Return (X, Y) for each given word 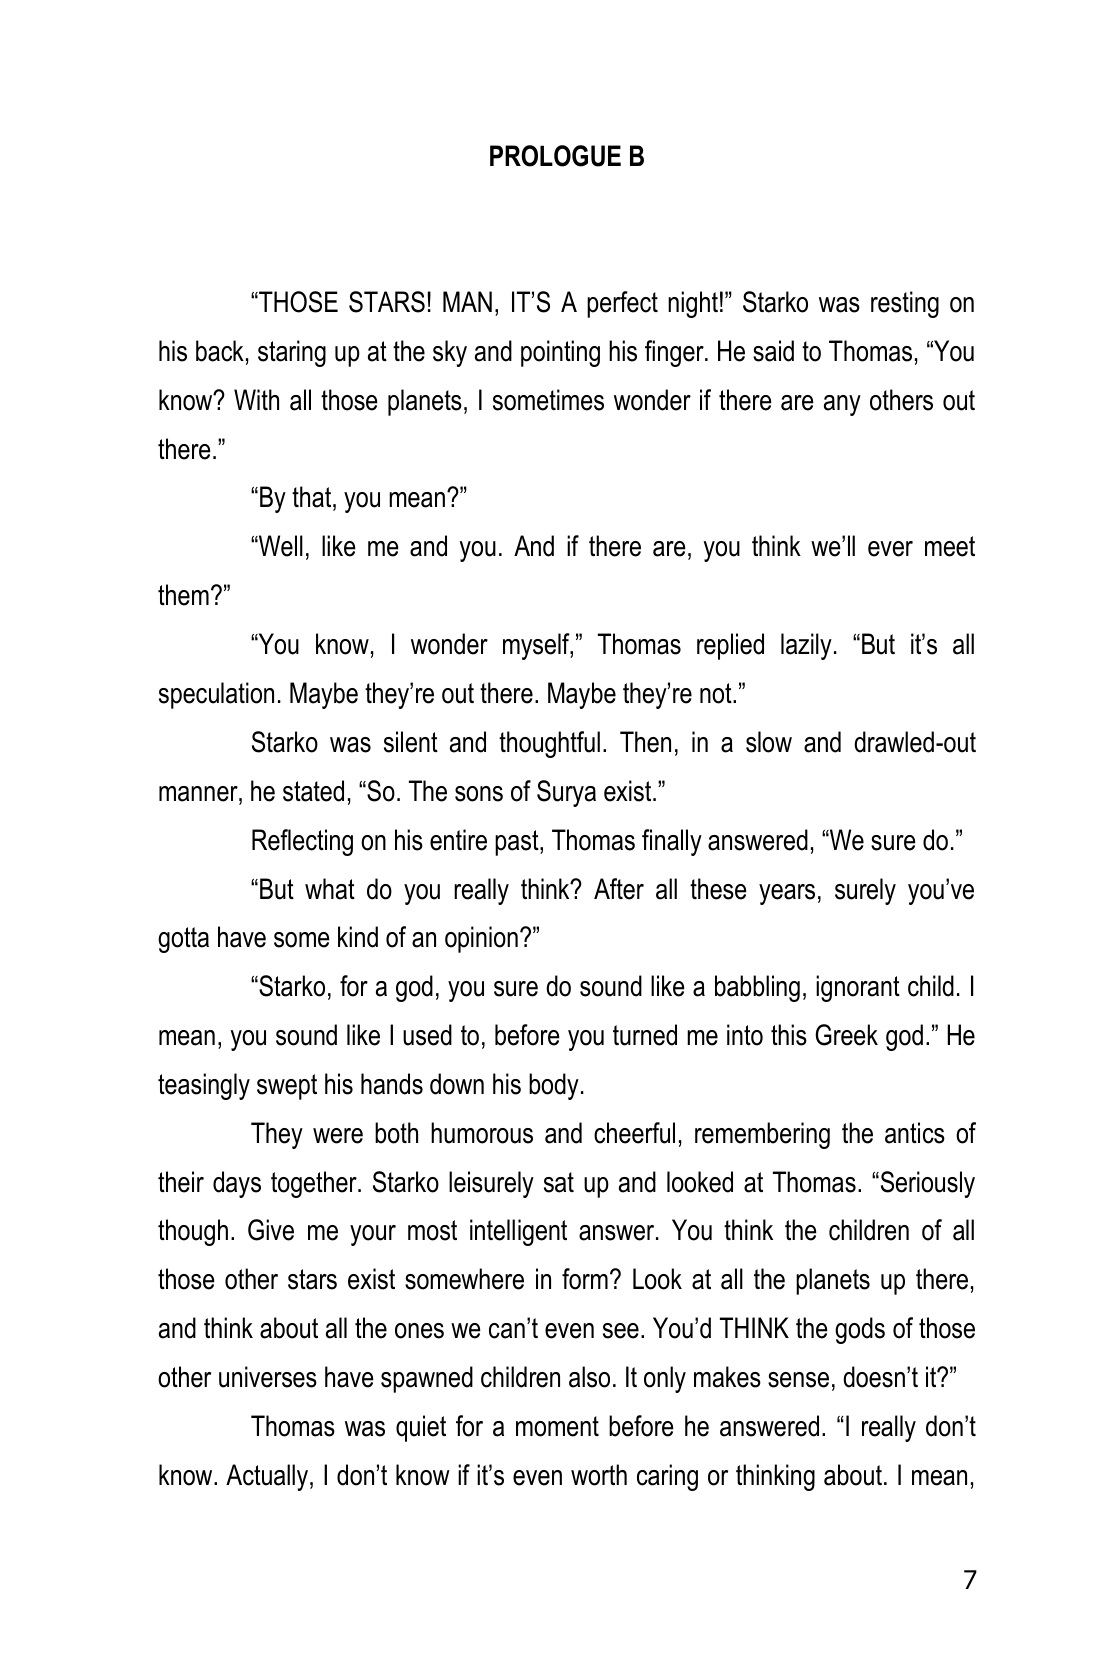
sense (798, 1380)
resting (905, 304)
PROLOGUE (555, 156)
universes (268, 1377)
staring (292, 353)
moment (557, 1426)
